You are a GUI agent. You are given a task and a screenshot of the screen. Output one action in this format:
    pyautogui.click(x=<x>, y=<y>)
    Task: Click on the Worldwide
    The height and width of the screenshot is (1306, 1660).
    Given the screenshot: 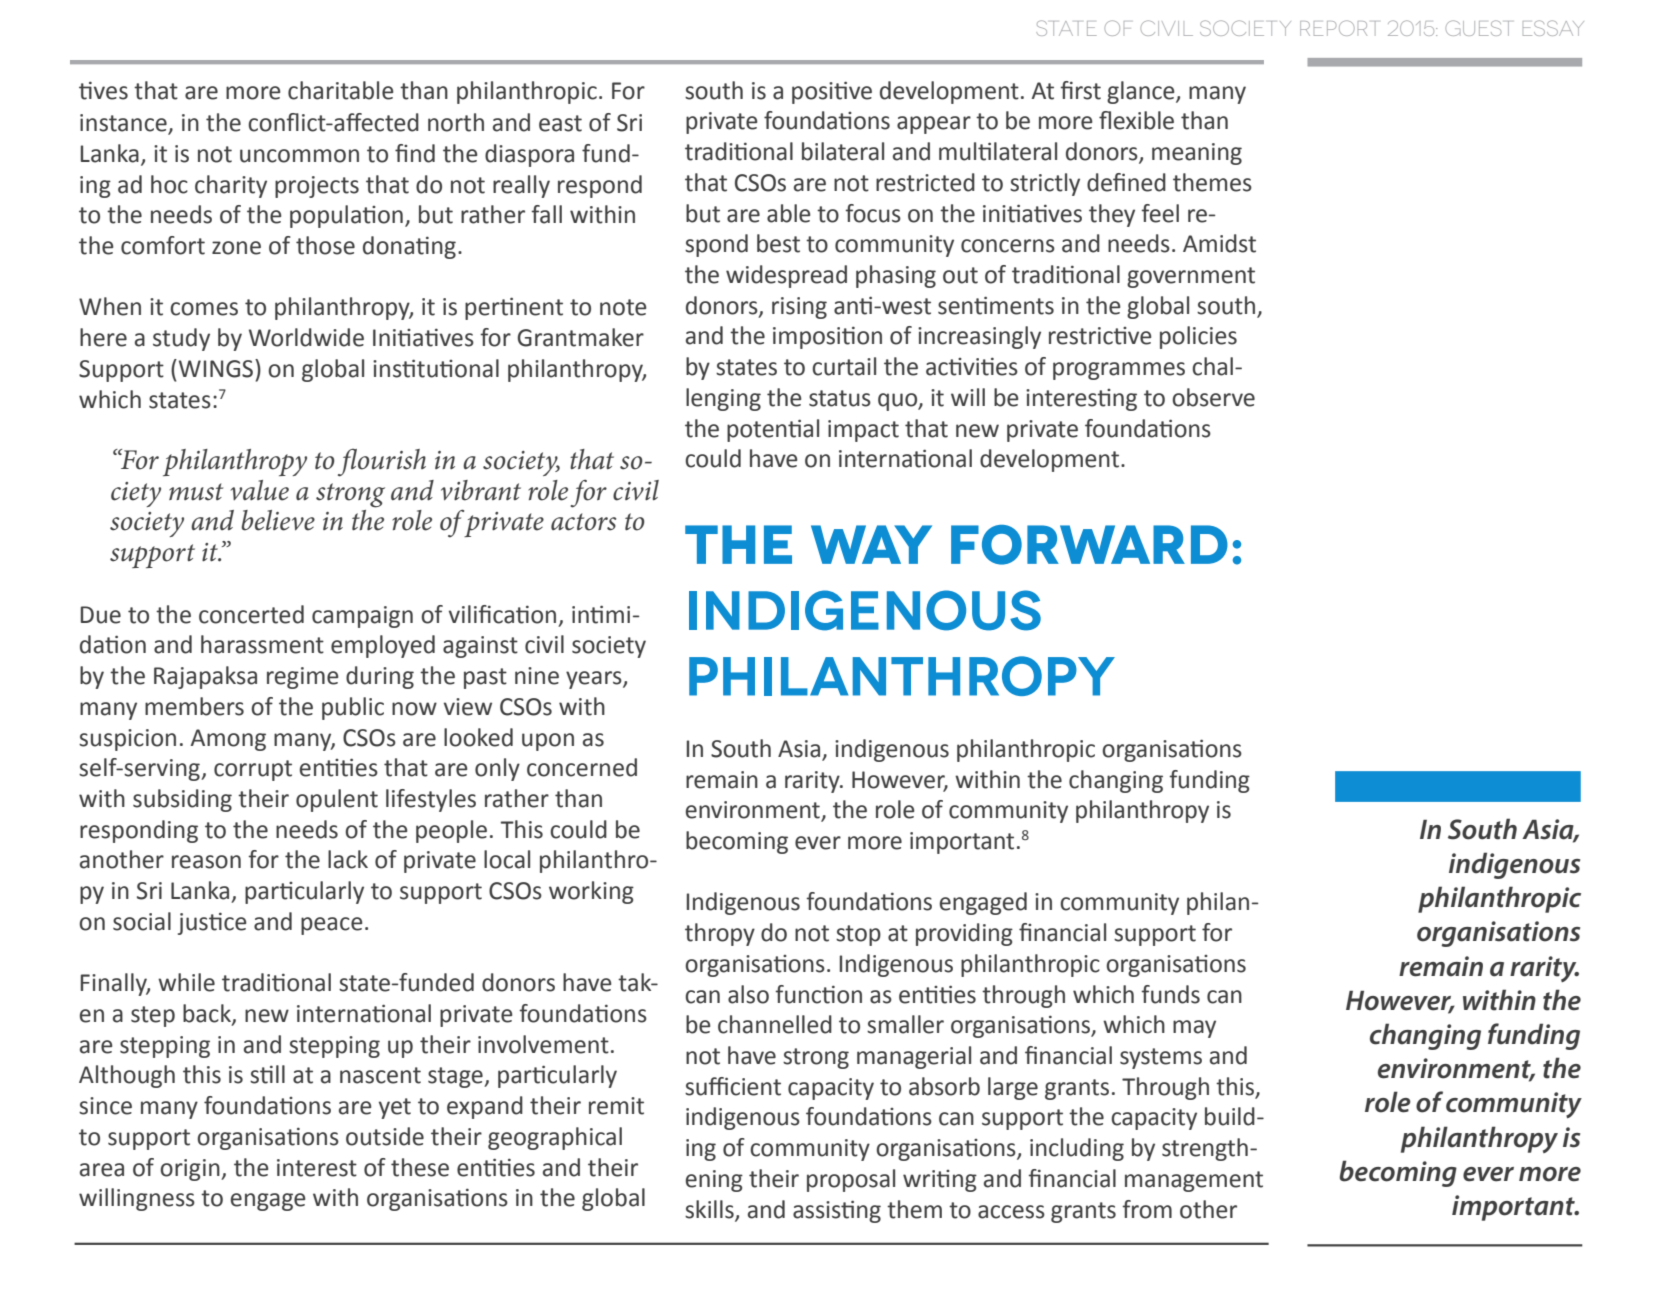 What is the action you would take?
    pyautogui.click(x=306, y=337)
